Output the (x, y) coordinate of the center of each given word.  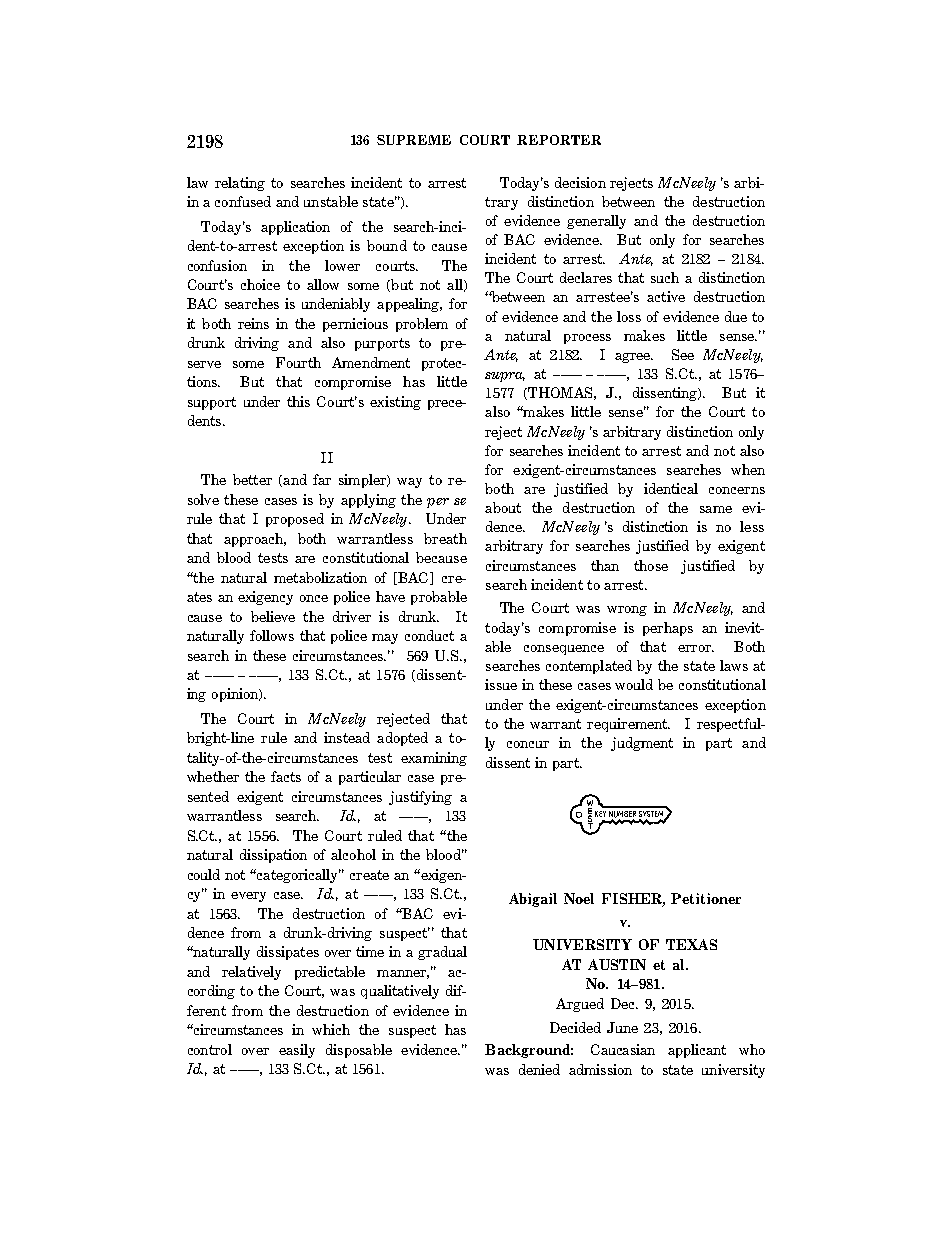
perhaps (668, 629)
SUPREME (414, 140)
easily (297, 1051)
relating (240, 184)
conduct (429, 635)
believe (273, 616)
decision (580, 182)
